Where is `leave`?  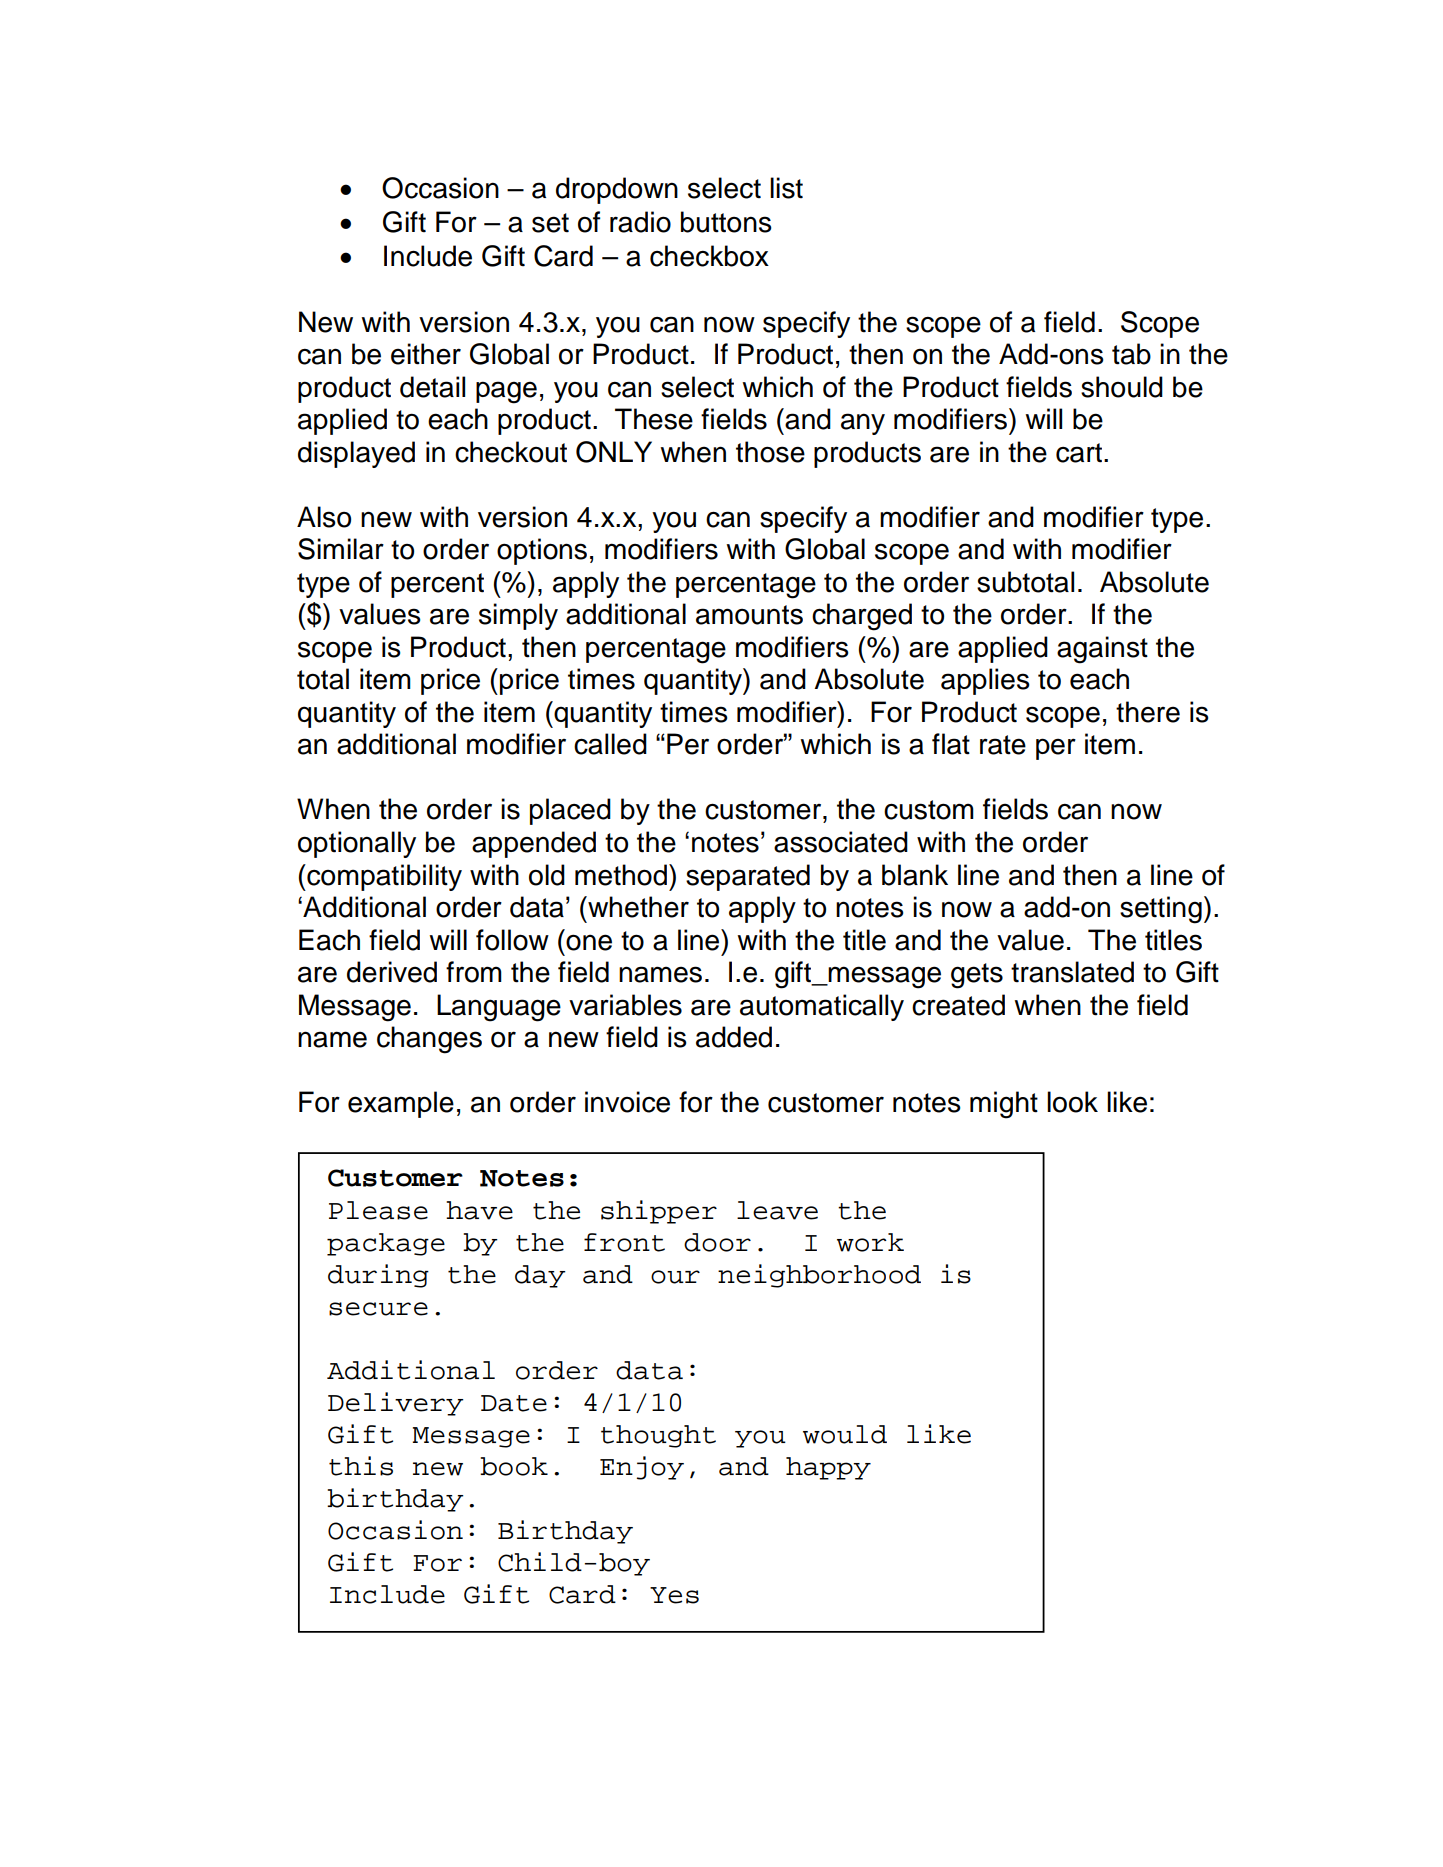
leave is located at coordinates (777, 1210).
